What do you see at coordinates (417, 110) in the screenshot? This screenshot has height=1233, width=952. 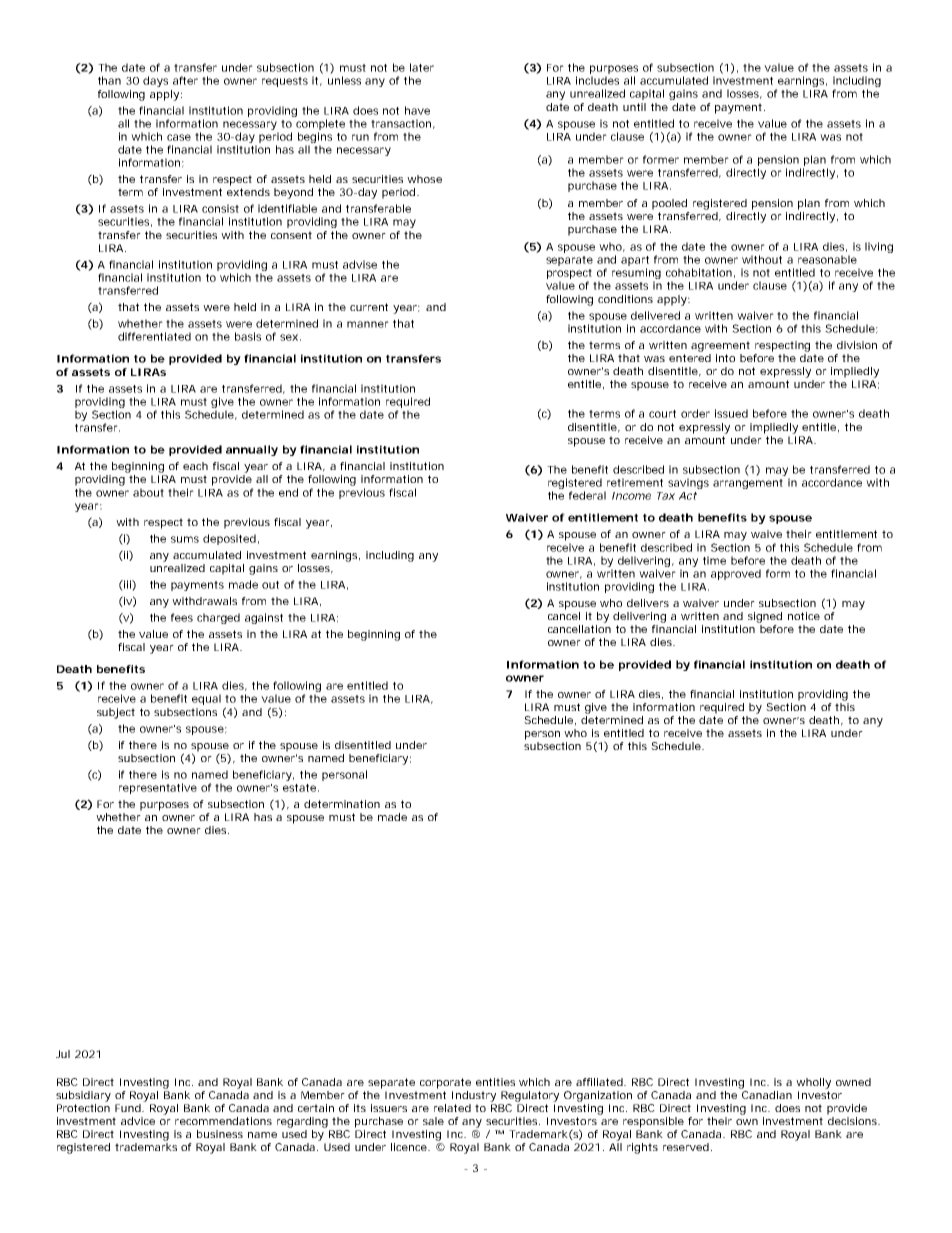 I see `have` at bounding box center [417, 110].
